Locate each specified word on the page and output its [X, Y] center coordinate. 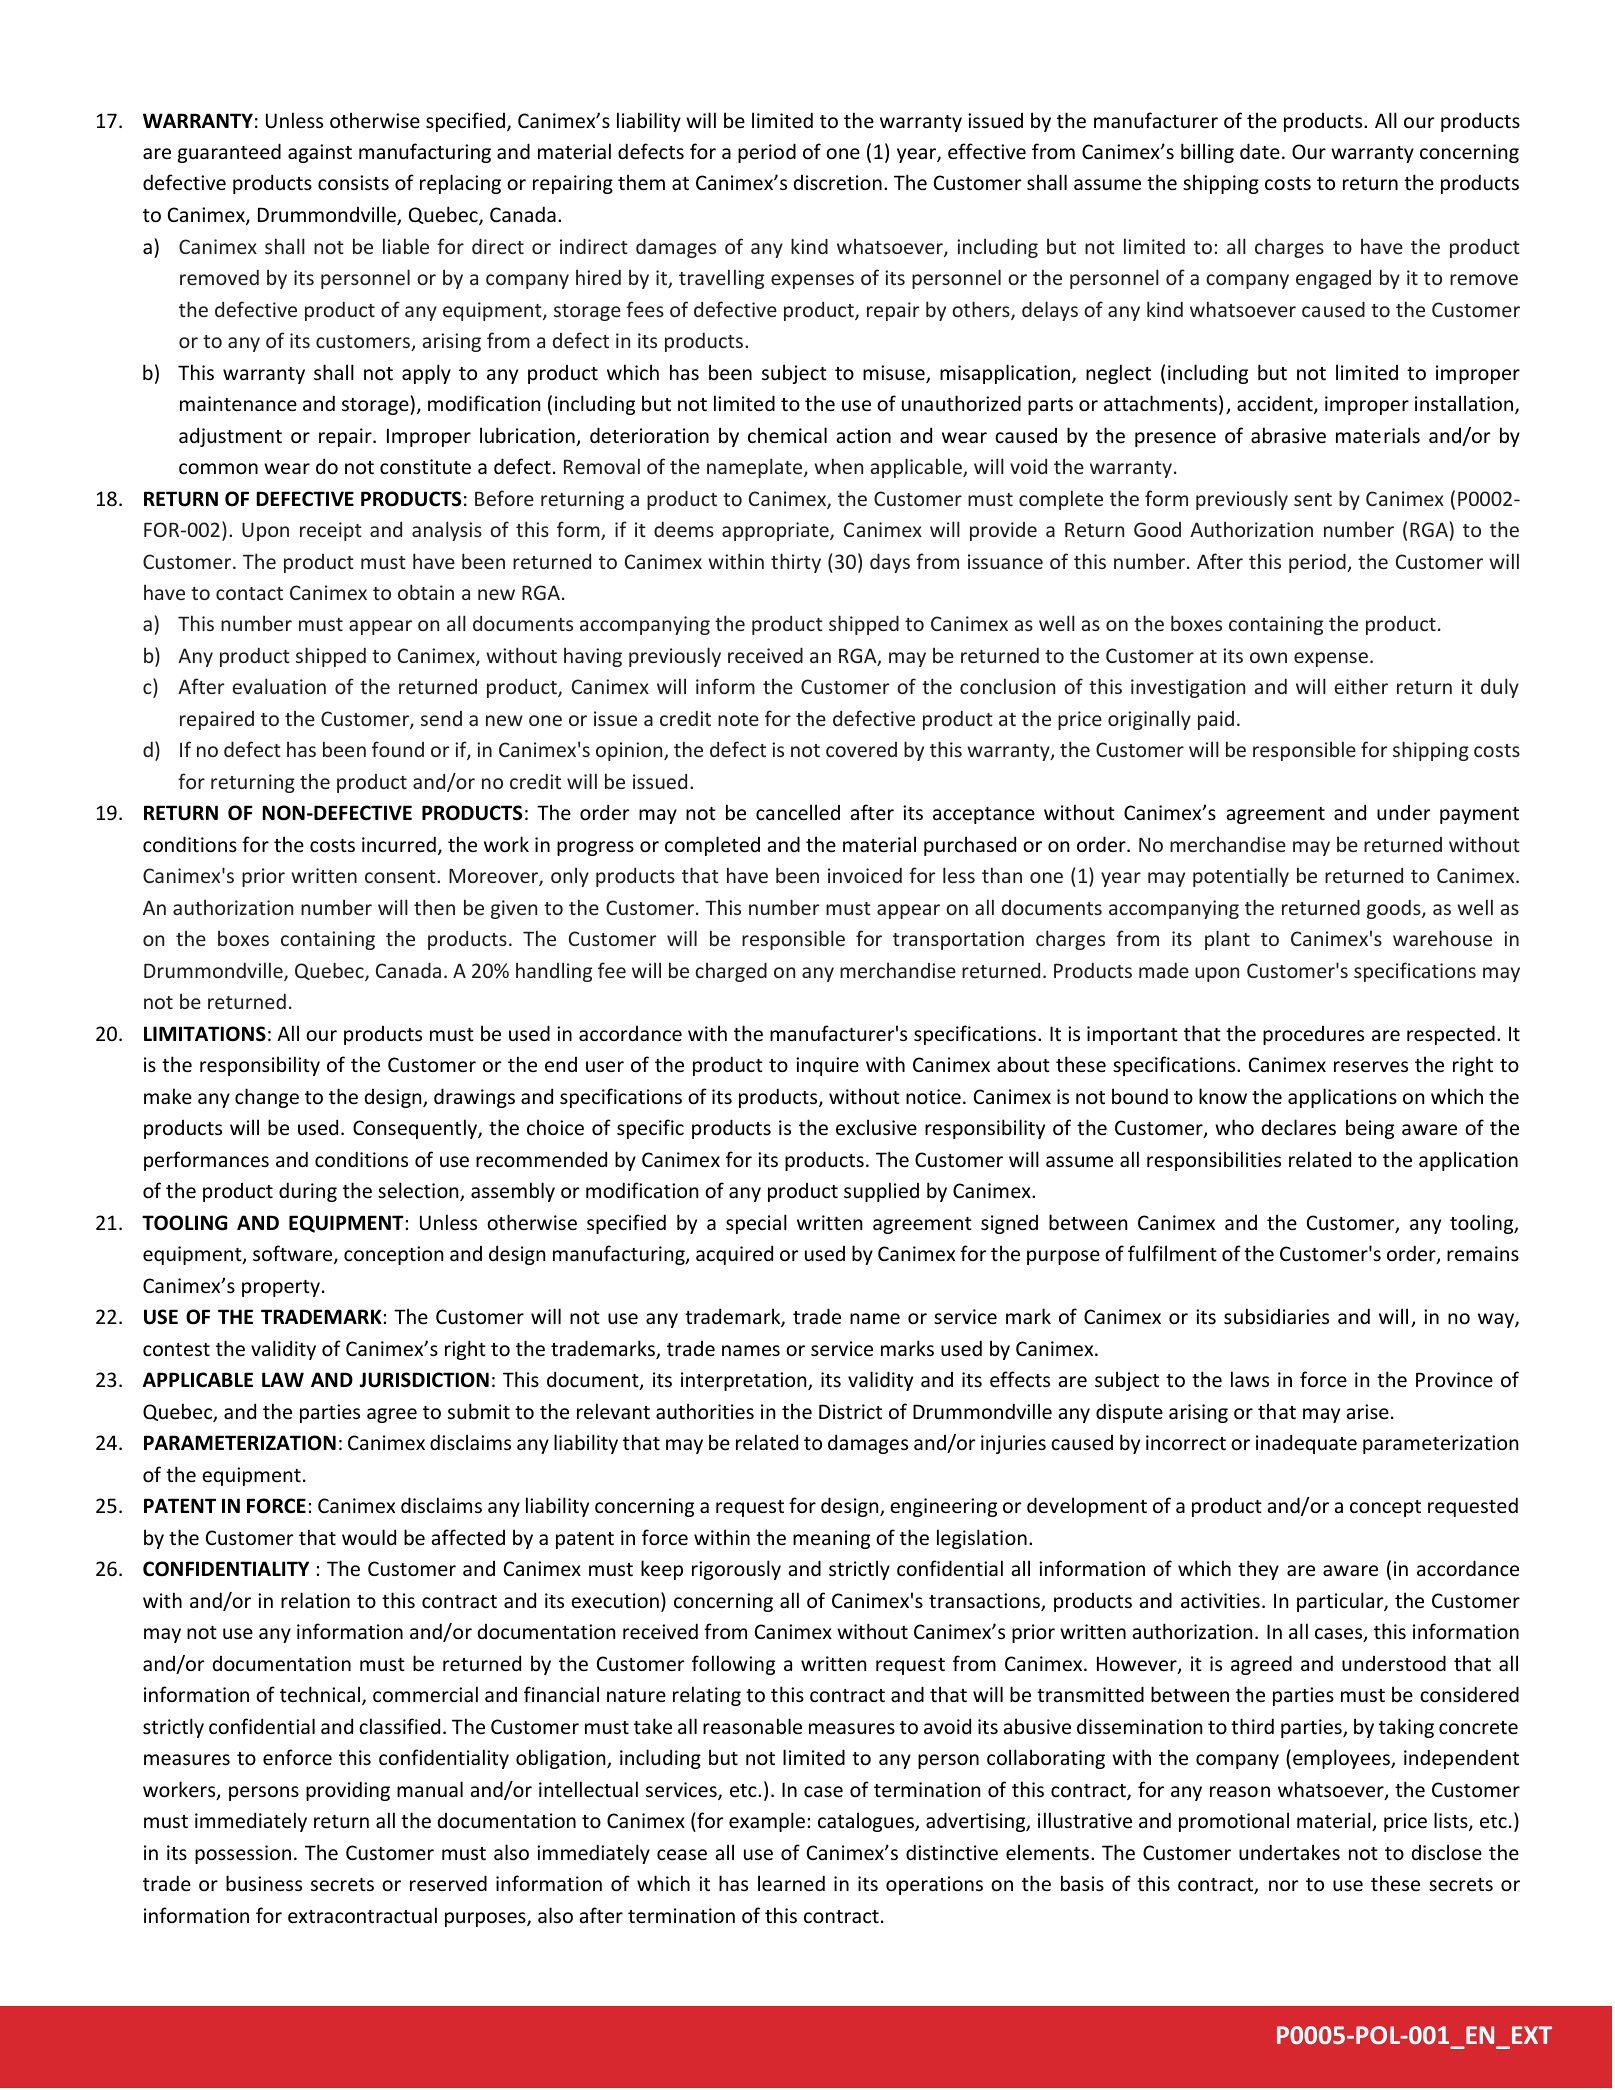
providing [348, 1791]
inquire [827, 1066]
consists [353, 182]
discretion [838, 182]
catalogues [867, 1822]
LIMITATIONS [205, 1034]
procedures [1313, 1035]
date [1260, 151]
